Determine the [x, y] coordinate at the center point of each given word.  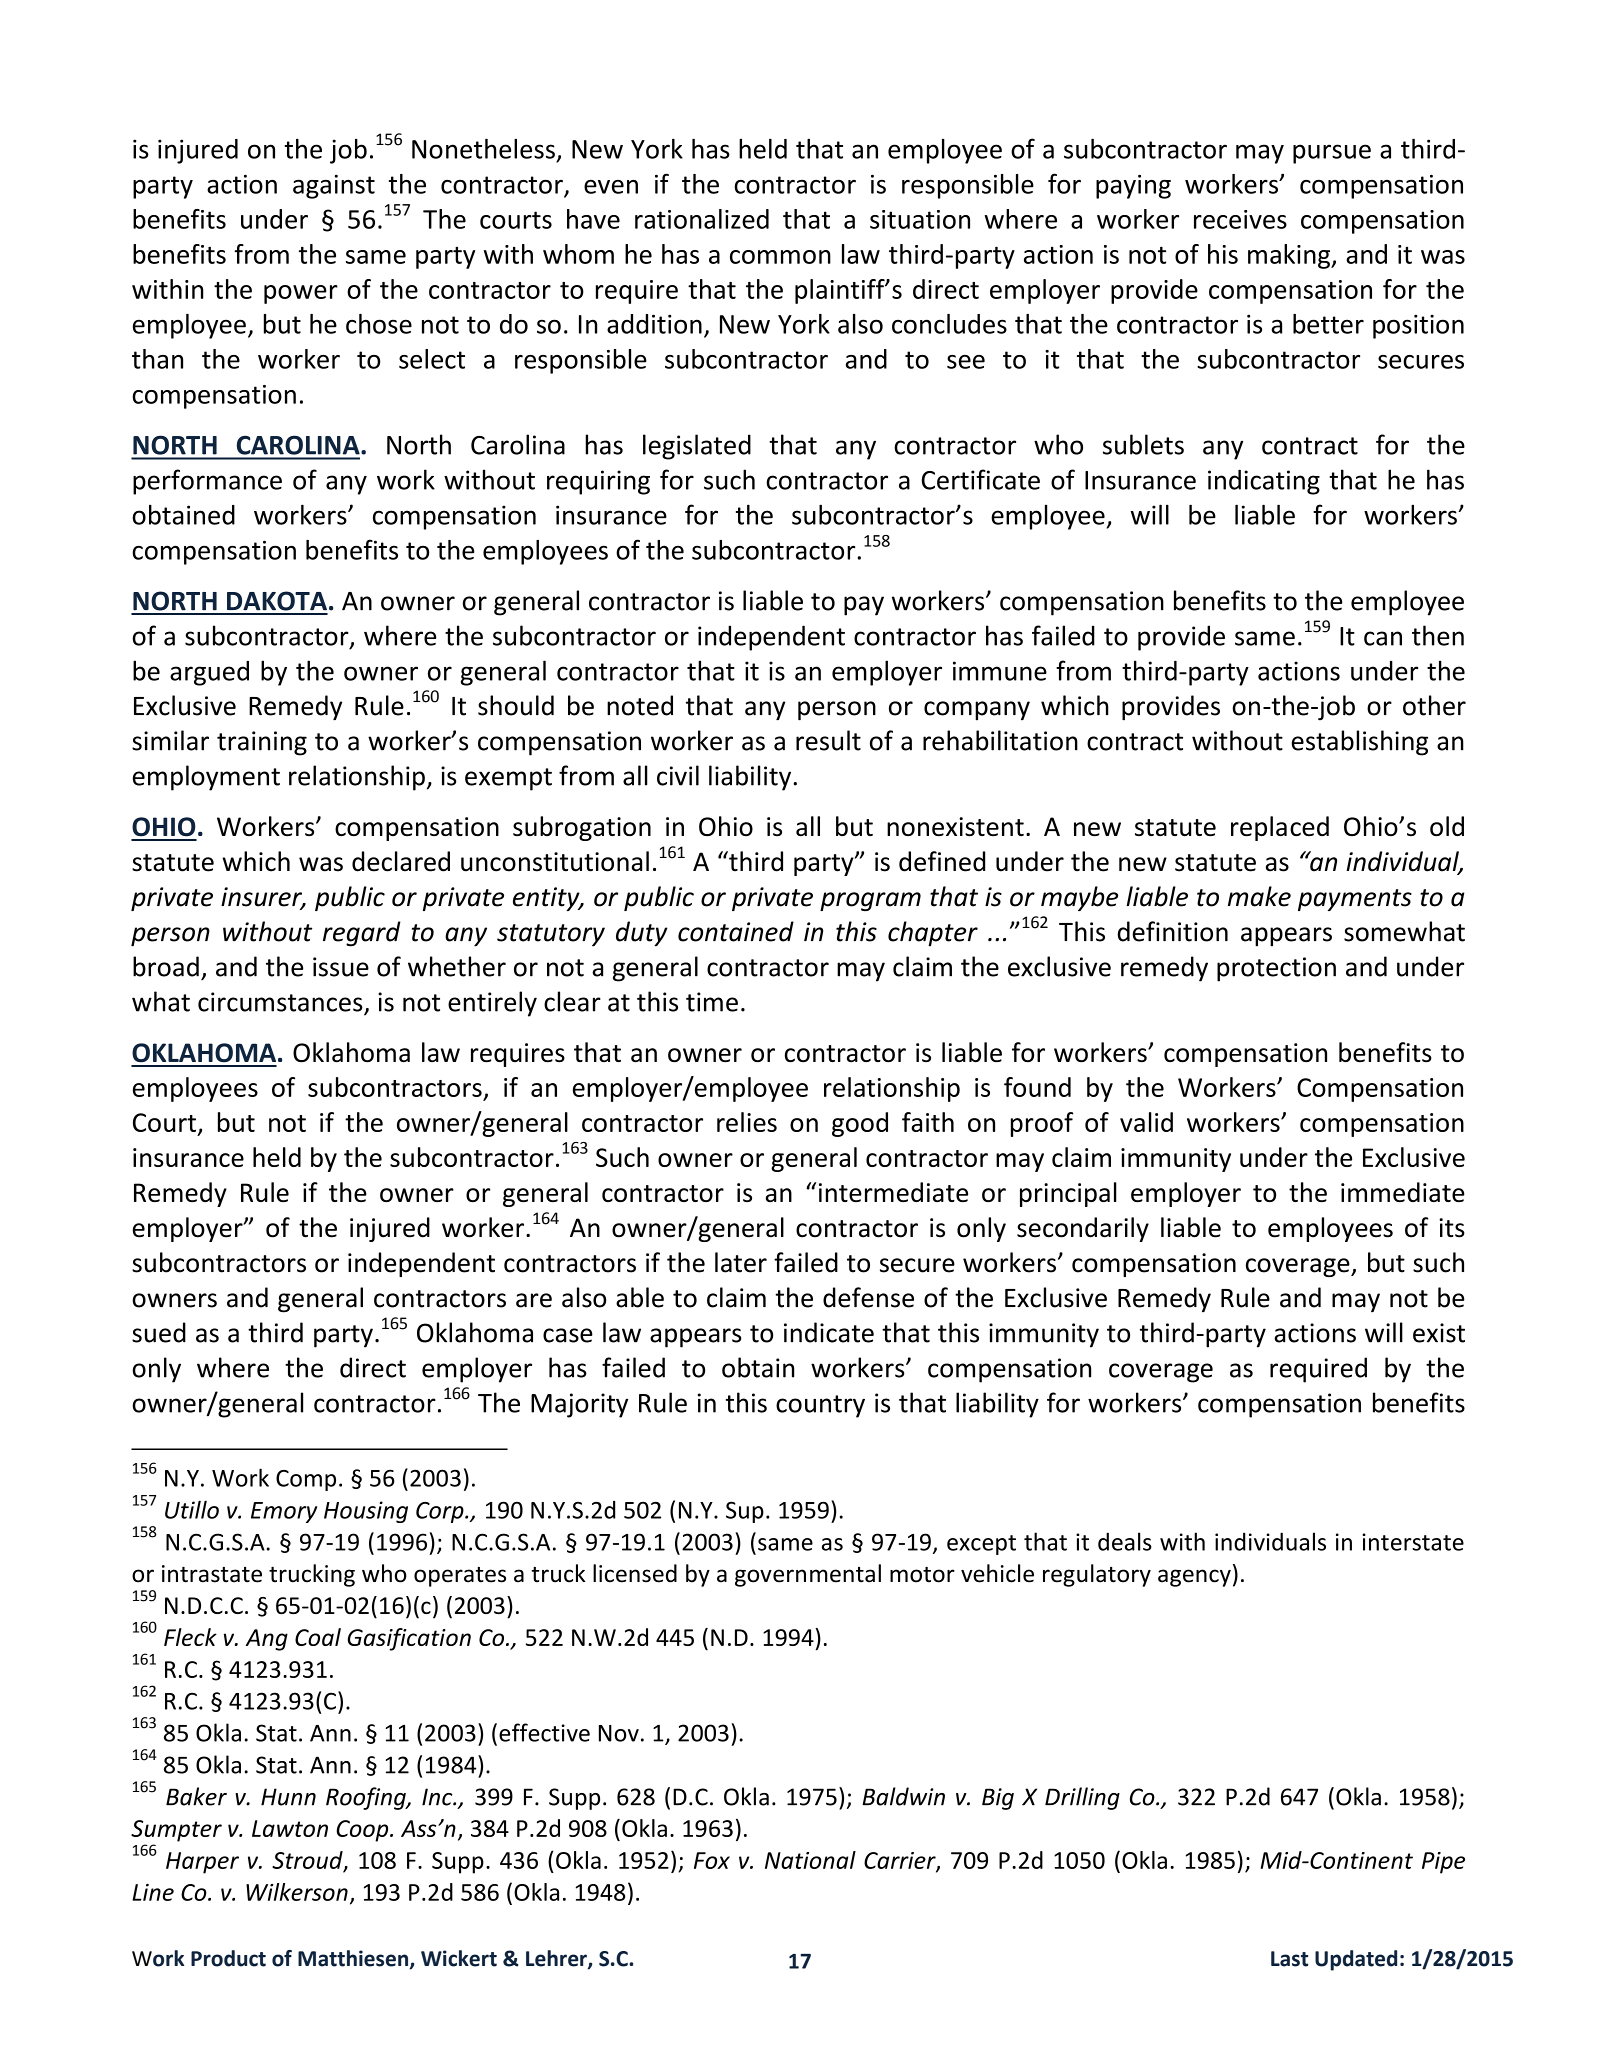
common [780, 257]
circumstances [281, 1003]
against [334, 187]
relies [747, 1122]
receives [1240, 219]
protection [1276, 969]
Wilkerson [297, 1892]
